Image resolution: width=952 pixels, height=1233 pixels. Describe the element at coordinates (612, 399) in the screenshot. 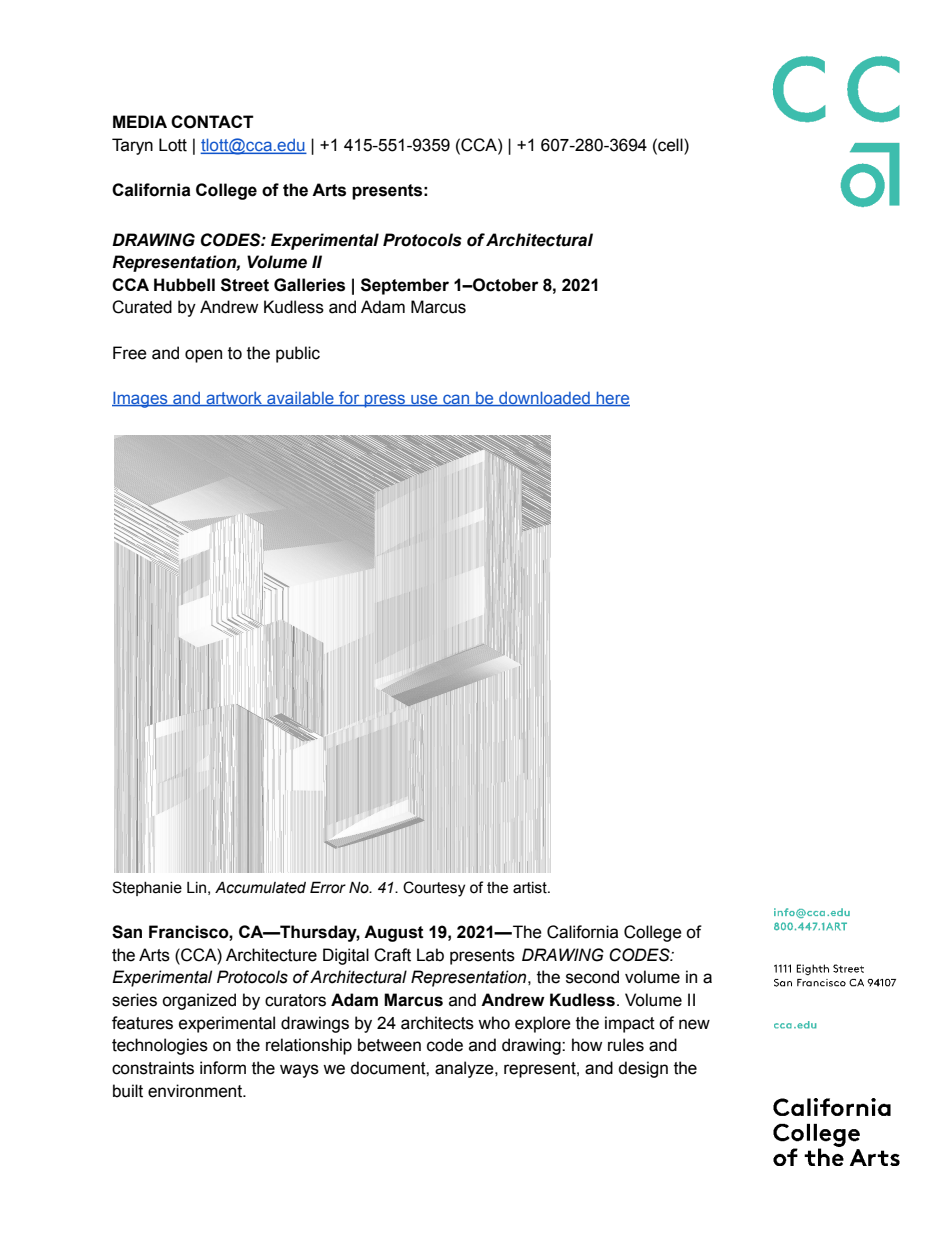

I see `here` at that location.
